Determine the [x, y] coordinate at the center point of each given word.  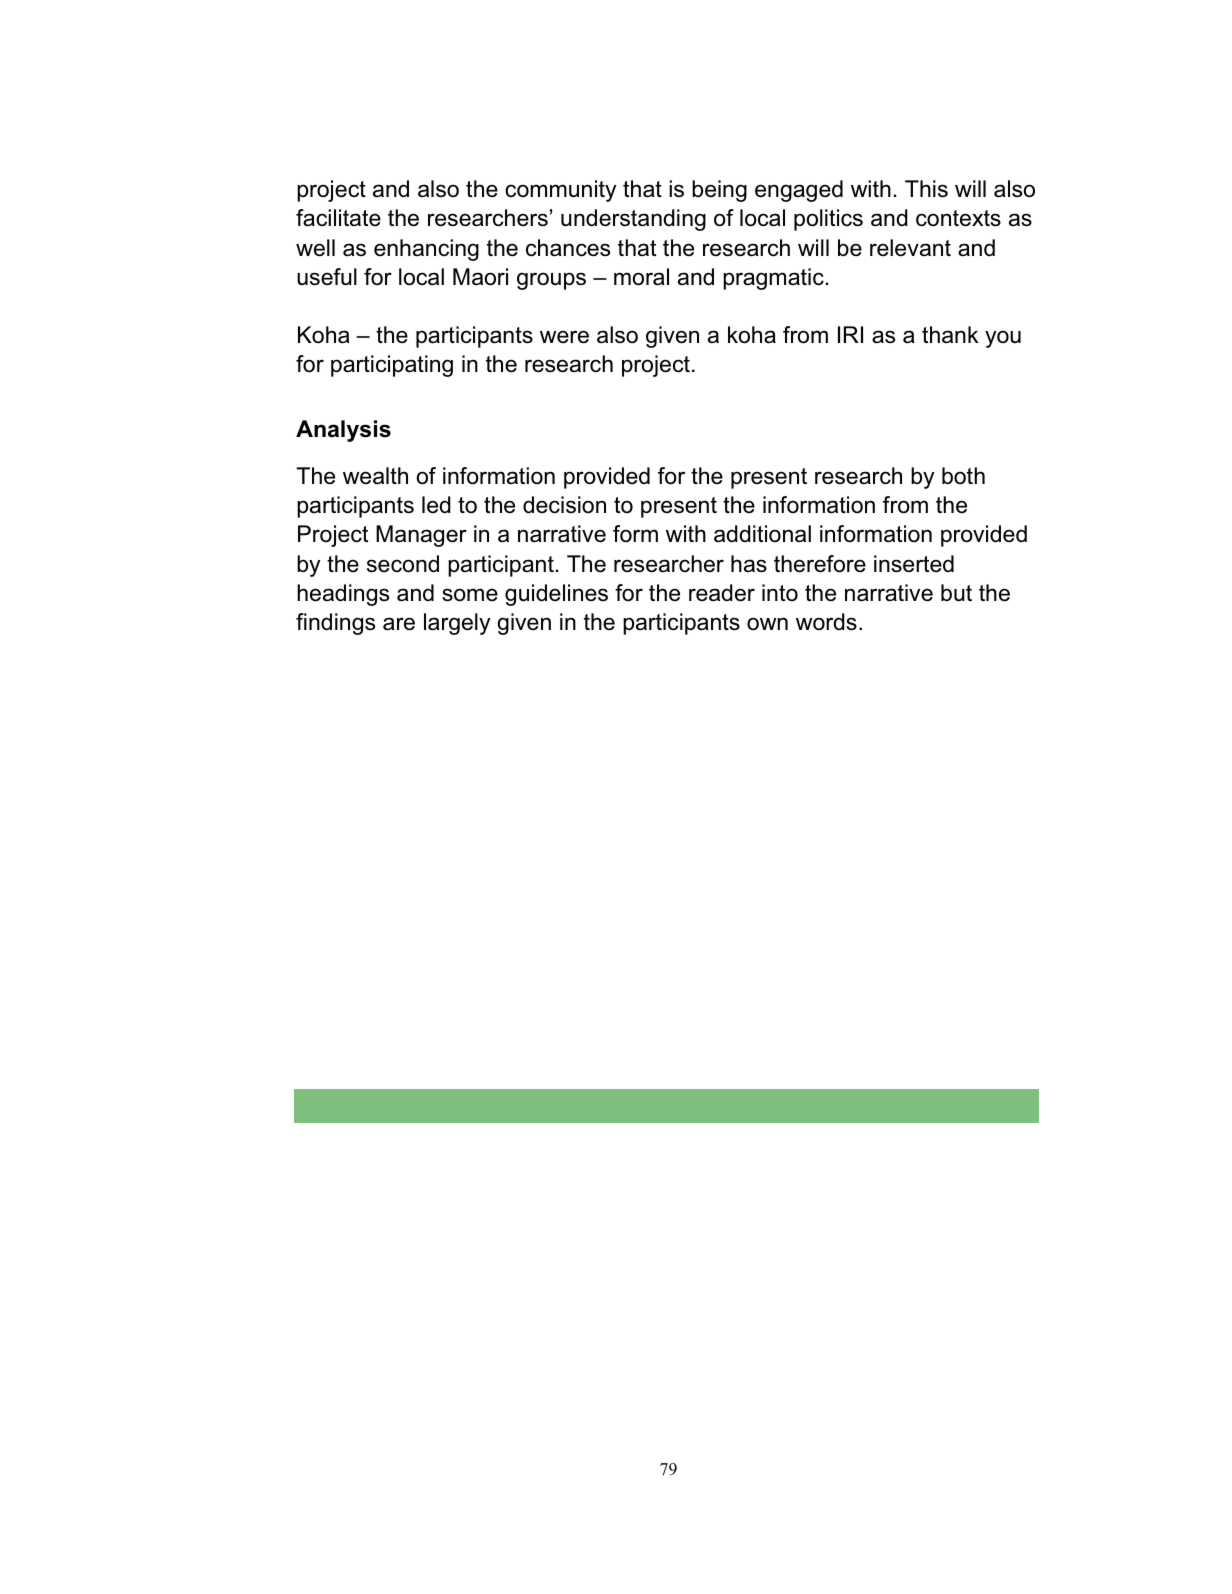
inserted [914, 564]
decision [564, 505]
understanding [633, 220]
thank [950, 335]
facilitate [338, 218]
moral [641, 277]
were [564, 337]
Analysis [343, 431]
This [926, 189]
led [436, 504]
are [399, 624]
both [963, 476]
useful [327, 277]
